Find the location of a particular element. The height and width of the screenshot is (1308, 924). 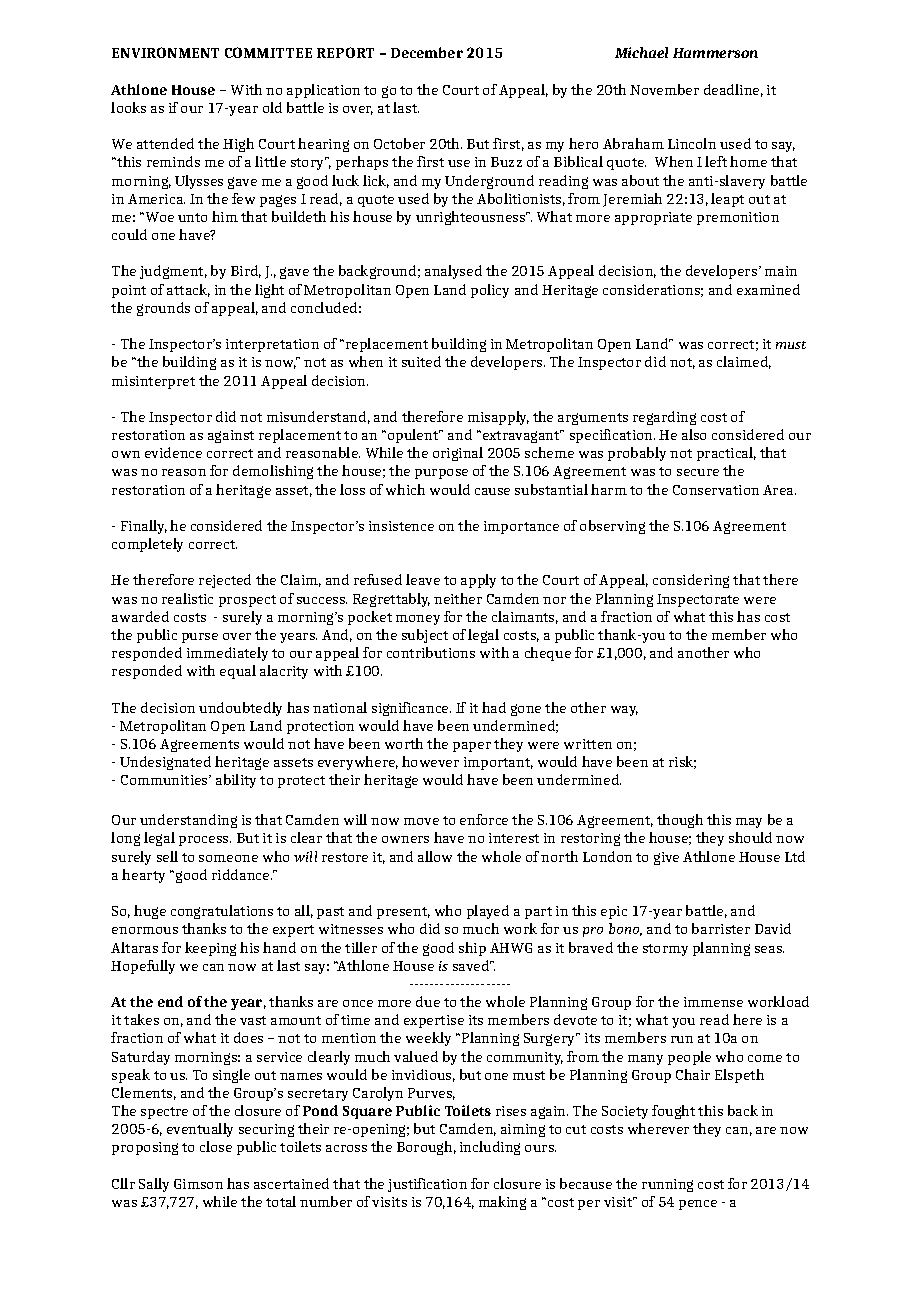

December is located at coordinates (427, 52).
